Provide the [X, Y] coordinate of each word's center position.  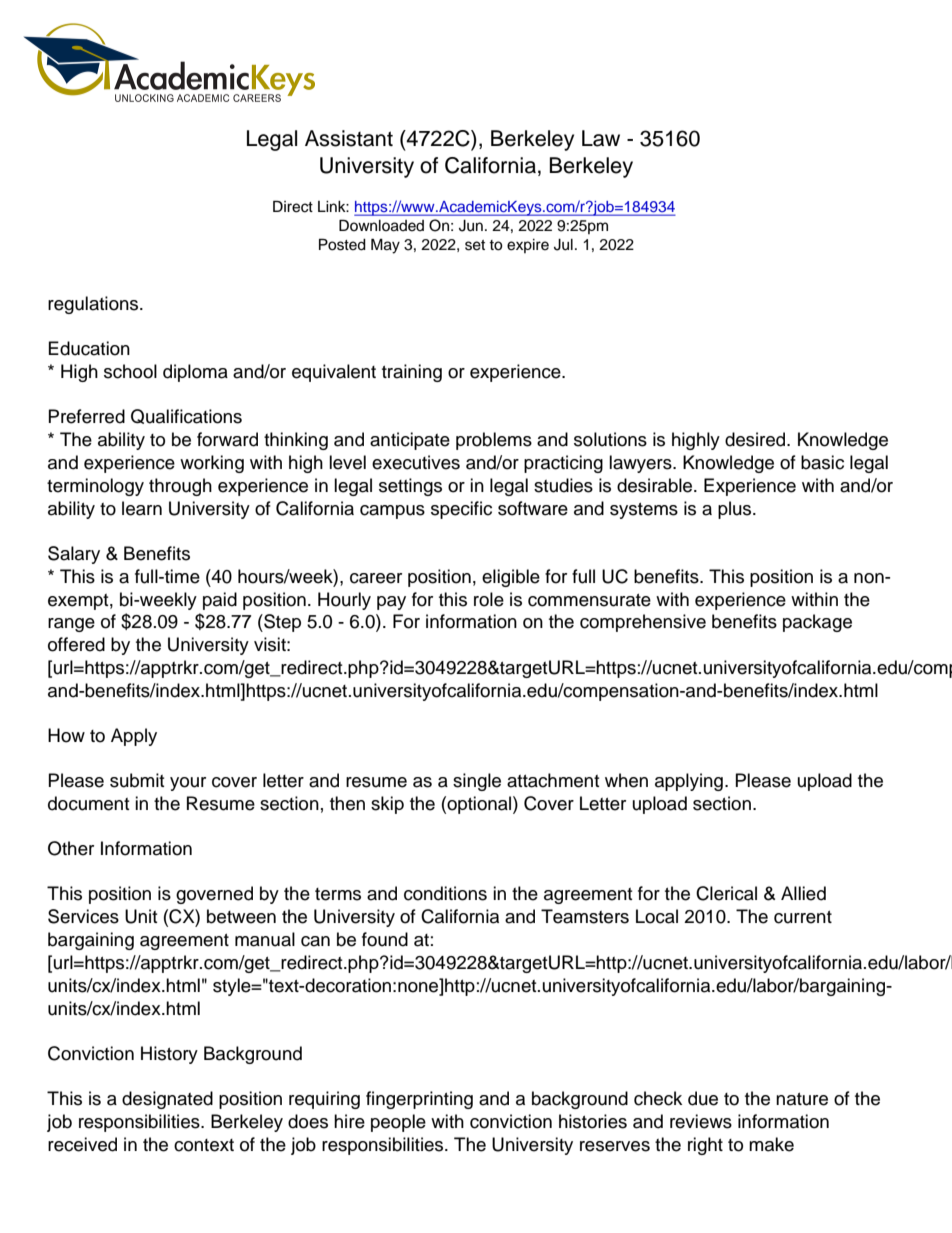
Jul [563, 245]
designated [167, 1100]
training [412, 373]
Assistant [349, 138]
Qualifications [186, 416]
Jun [471, 226]
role [489, 599]
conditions [445, 893]
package [817, 623]
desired [756, 439]
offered [76, 644]
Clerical [726, 893]
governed [214, 895]
